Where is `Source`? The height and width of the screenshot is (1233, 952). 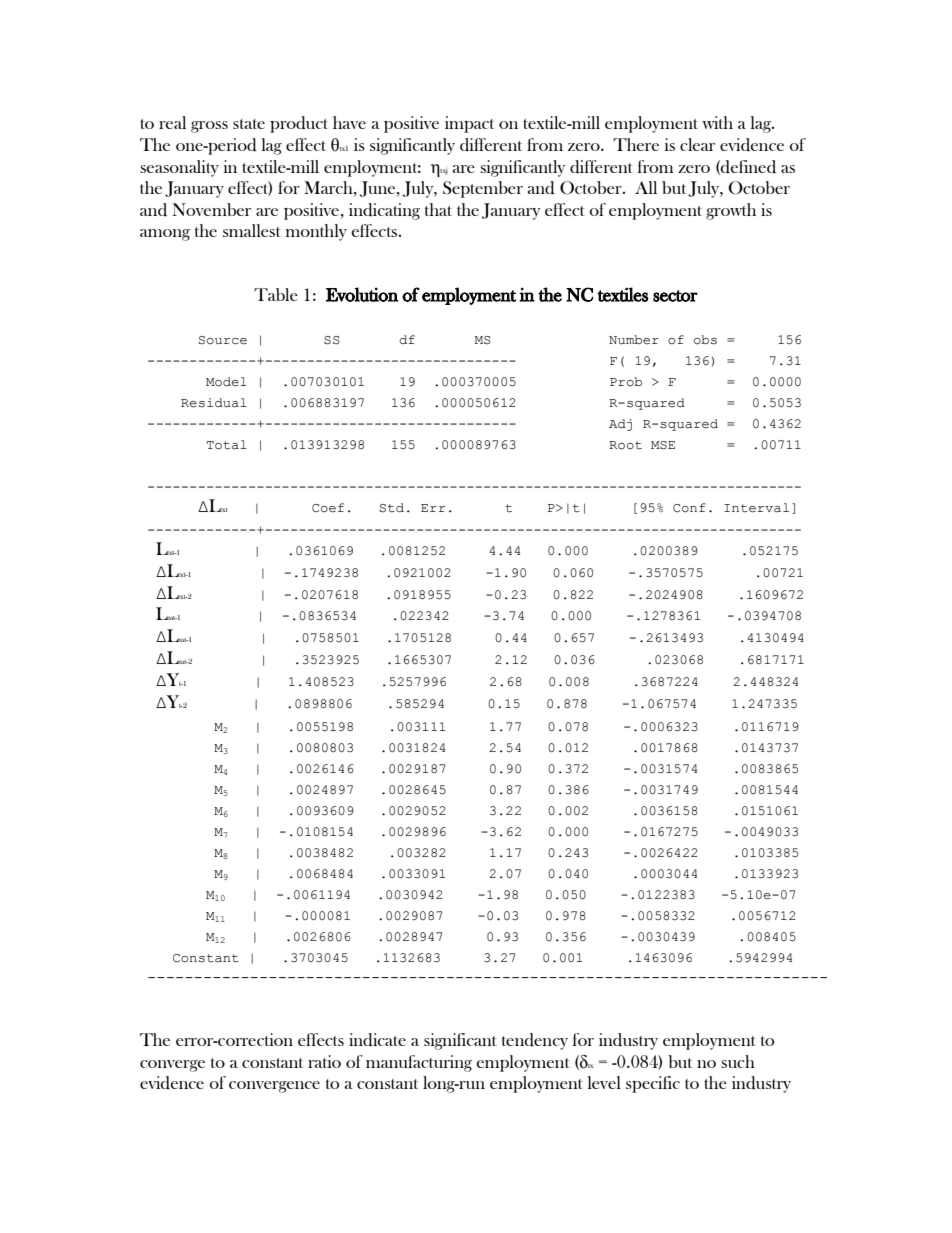 Source is located at coordinates (223, 340).
